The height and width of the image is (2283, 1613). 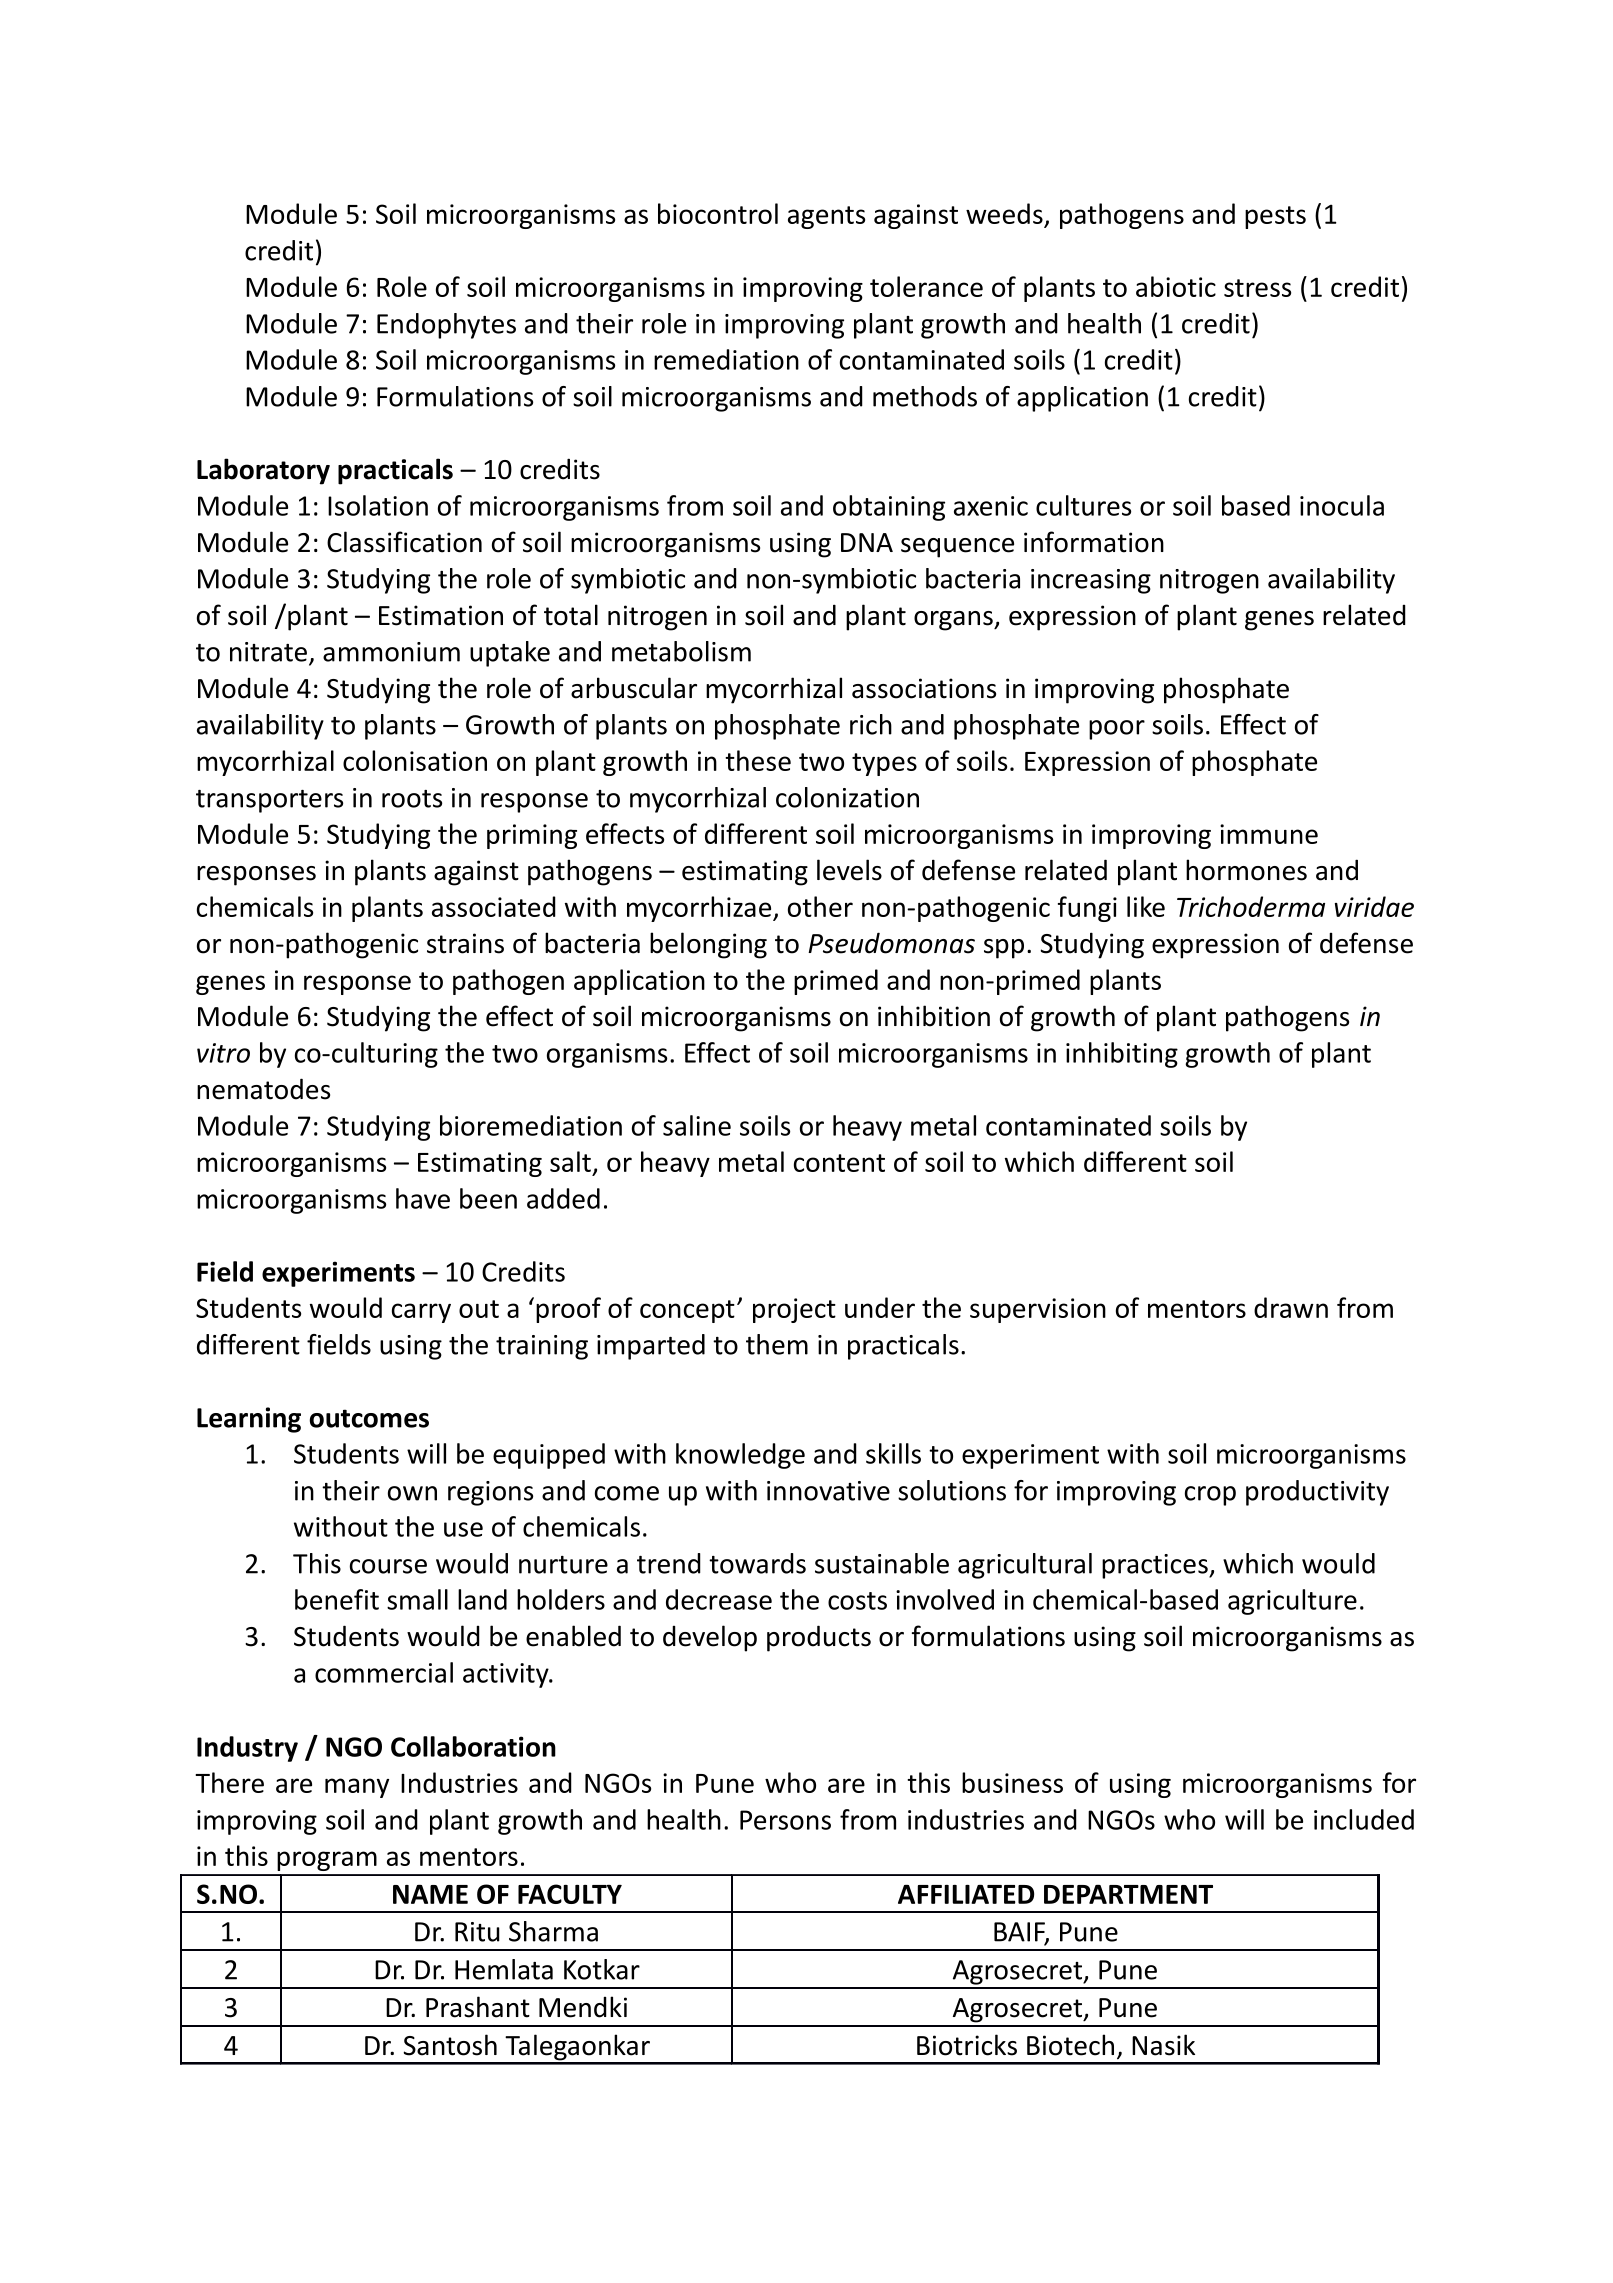 What do you see at coordinates (826, 217) in the image?
I see `agents` at bounding box center [826, 217].
